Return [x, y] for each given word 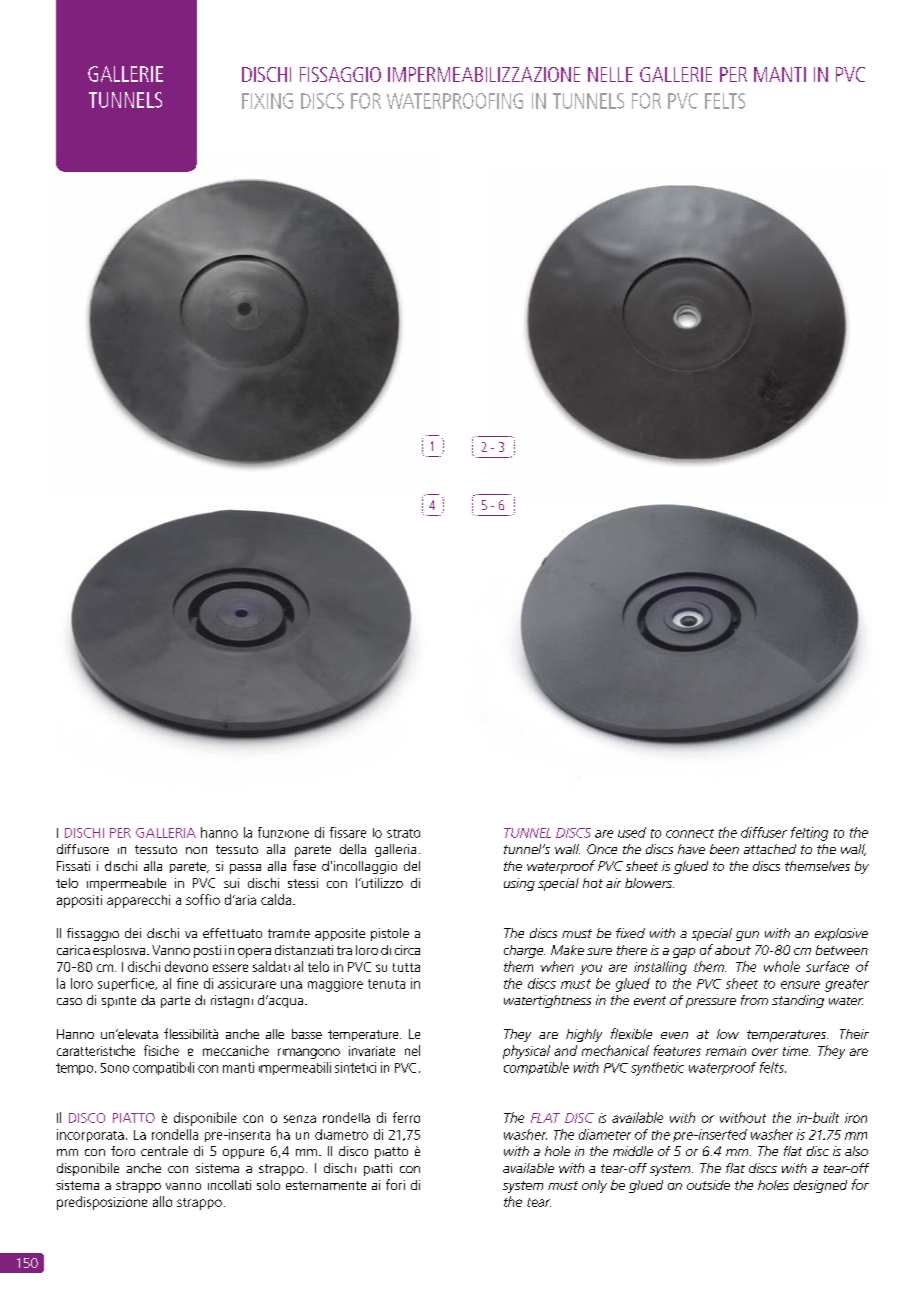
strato [403, 833]
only [594, 1186]
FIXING [267, 101]
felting [809, 834]
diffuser [764, 832]
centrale [164, 1151]
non [196, 850]
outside [708, 1185]
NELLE [610, 74]
